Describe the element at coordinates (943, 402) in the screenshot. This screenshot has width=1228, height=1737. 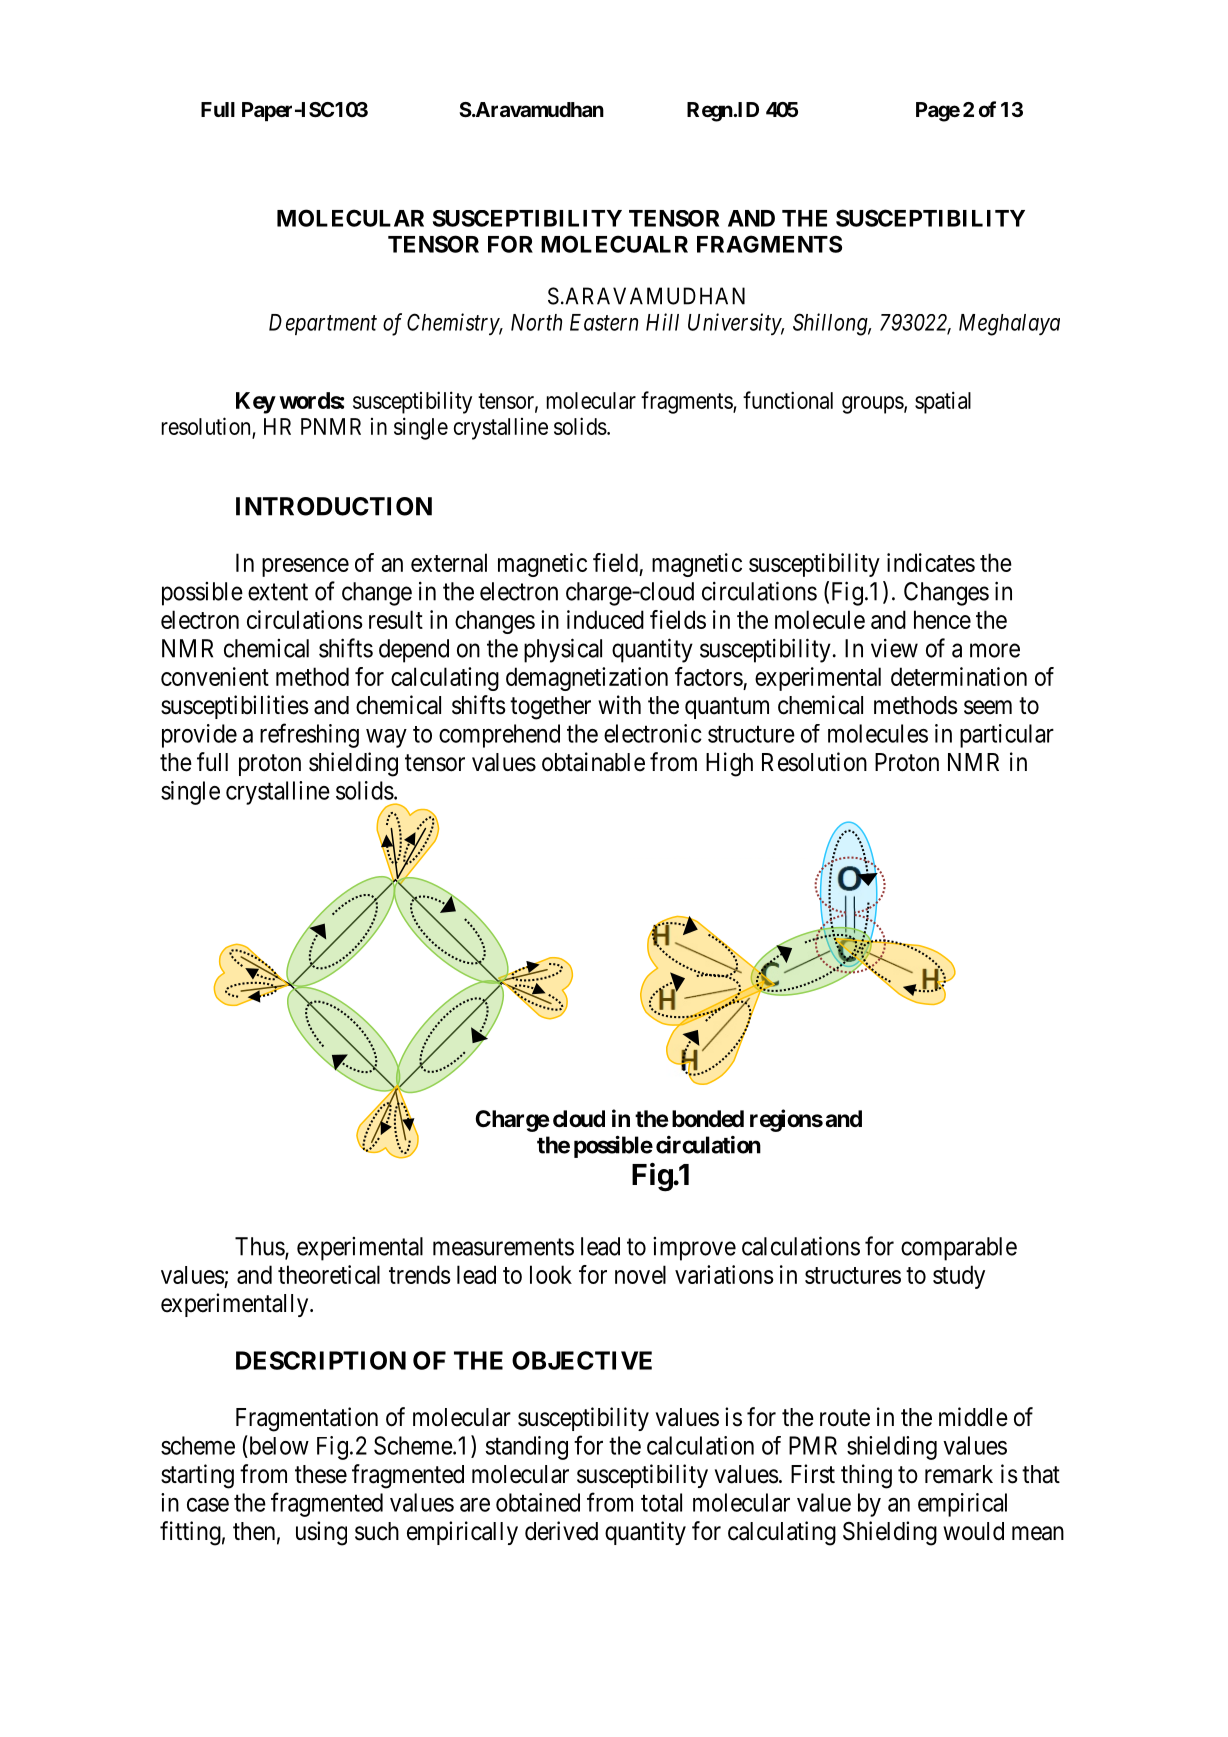
I see `spatial` at that location.
